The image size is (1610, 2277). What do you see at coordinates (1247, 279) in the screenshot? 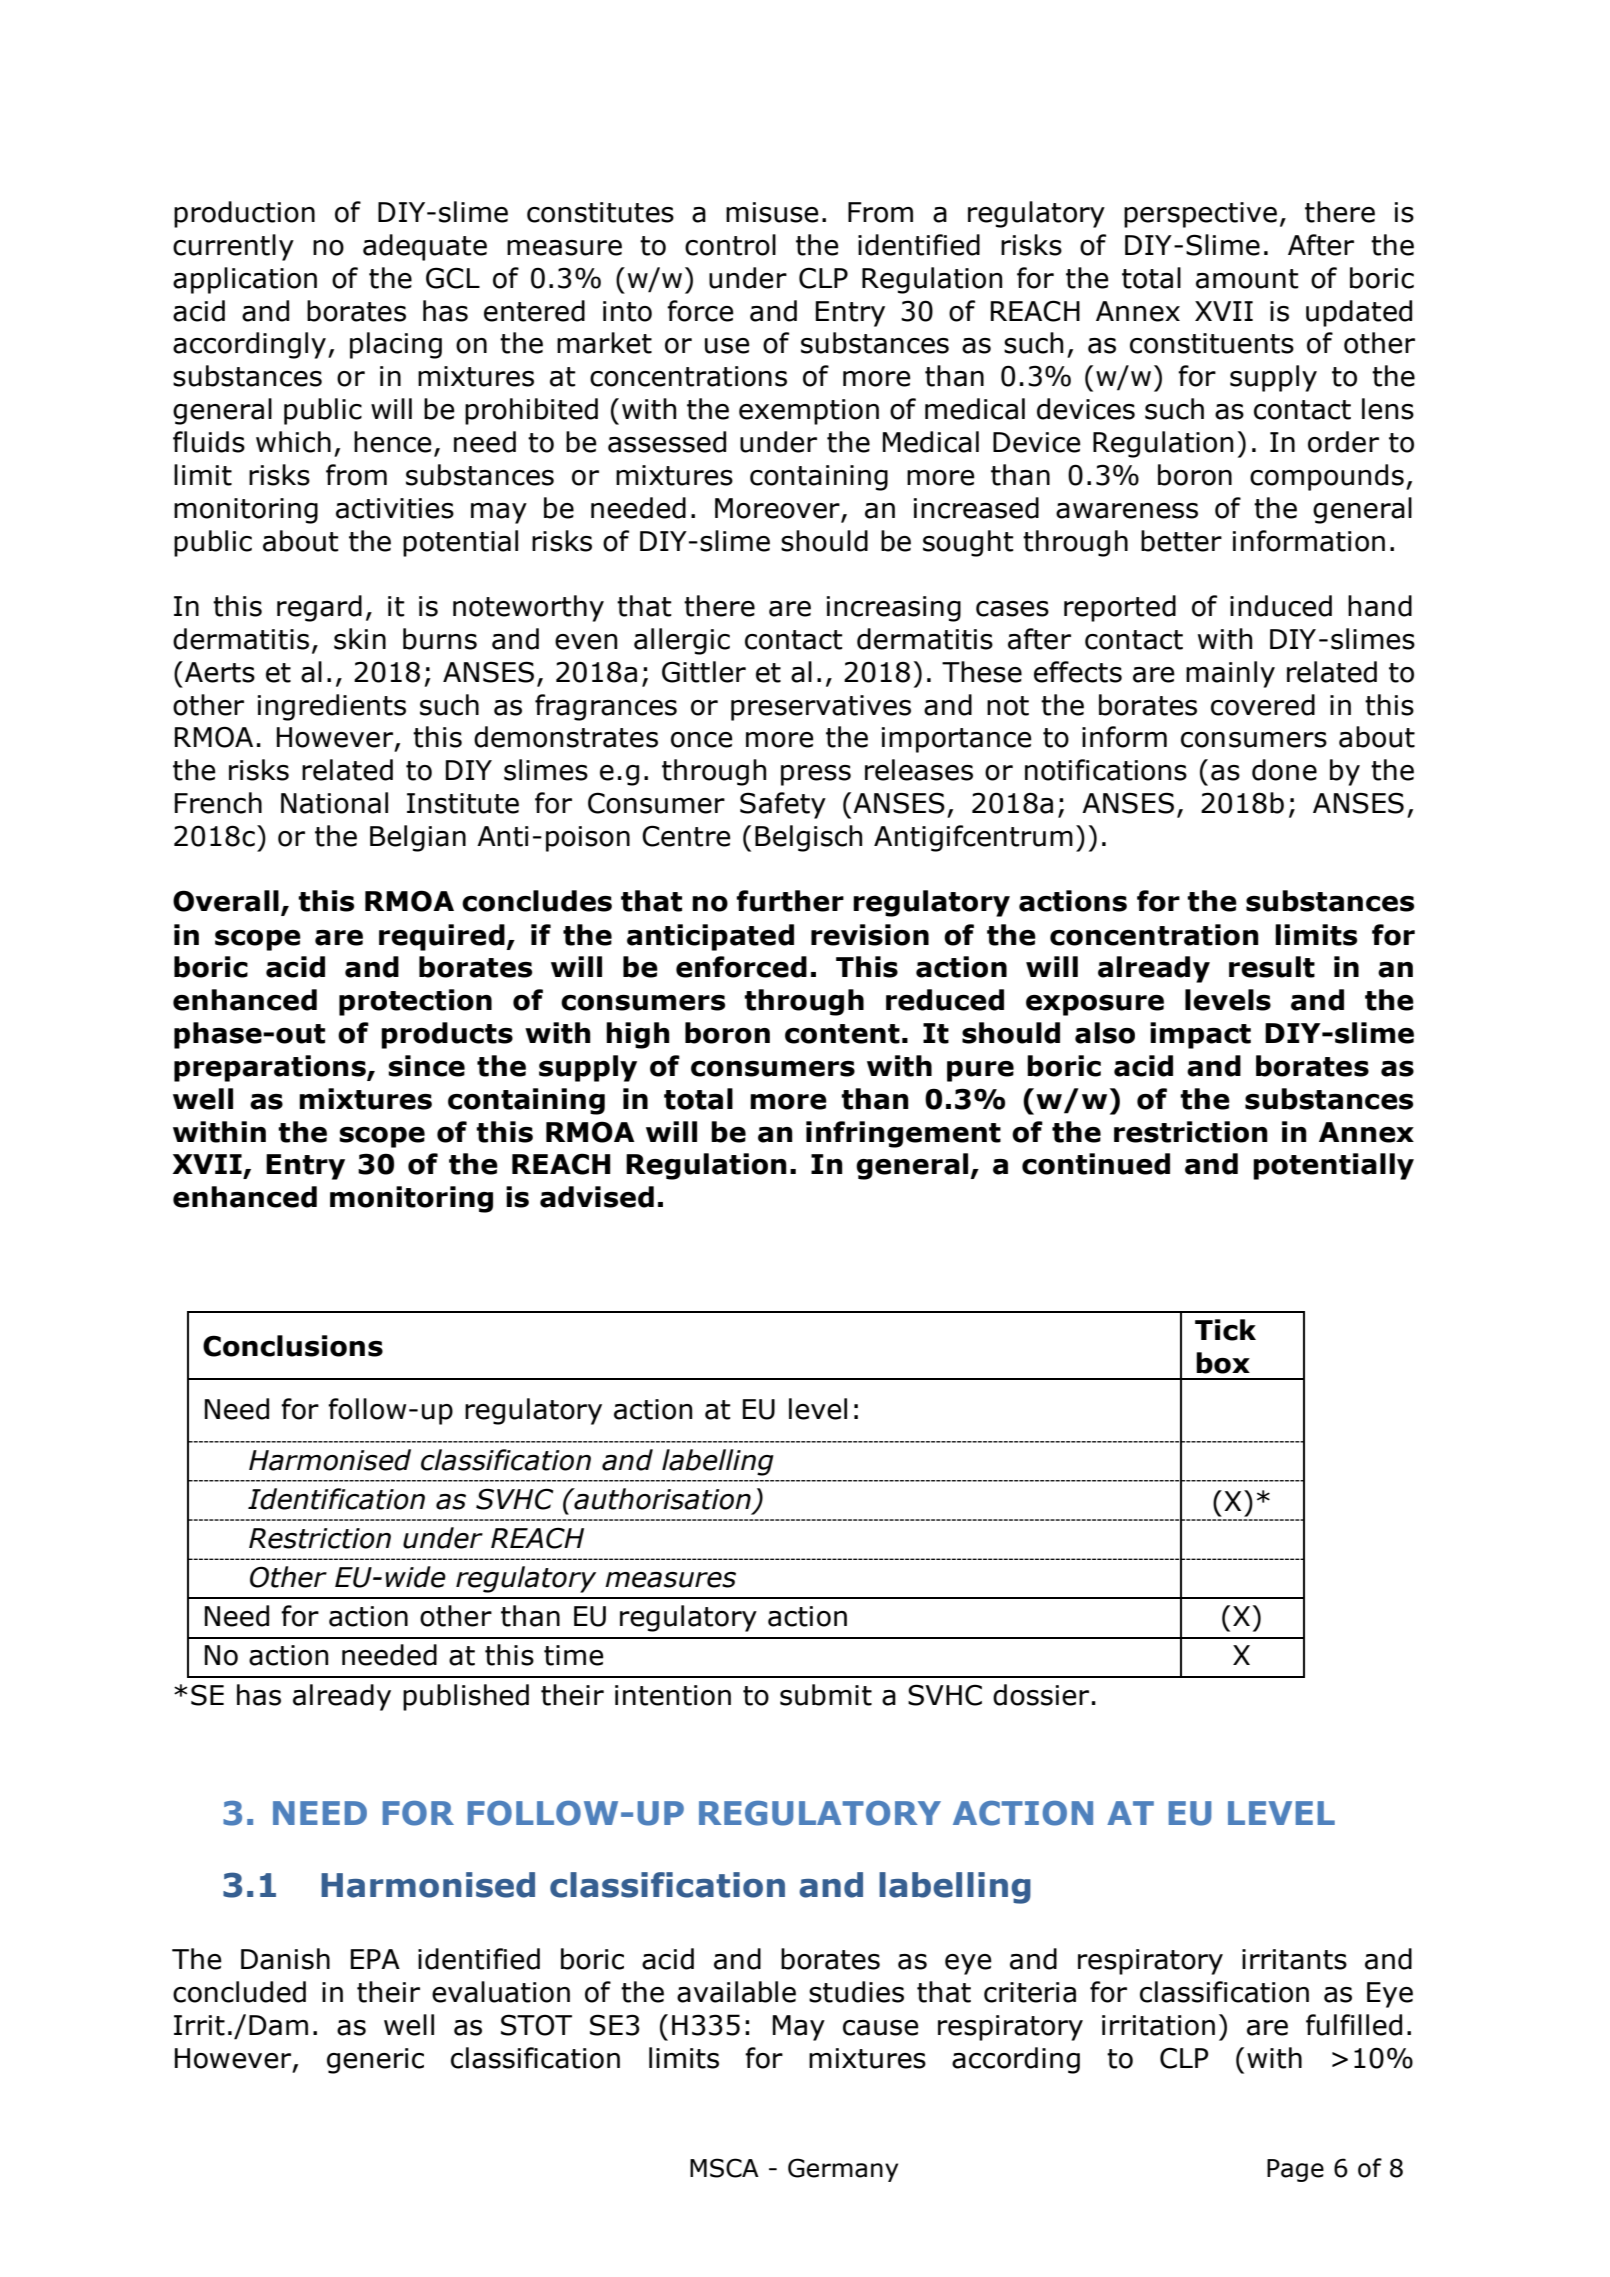
I see `amount` at bounding box center [1247, 279].
